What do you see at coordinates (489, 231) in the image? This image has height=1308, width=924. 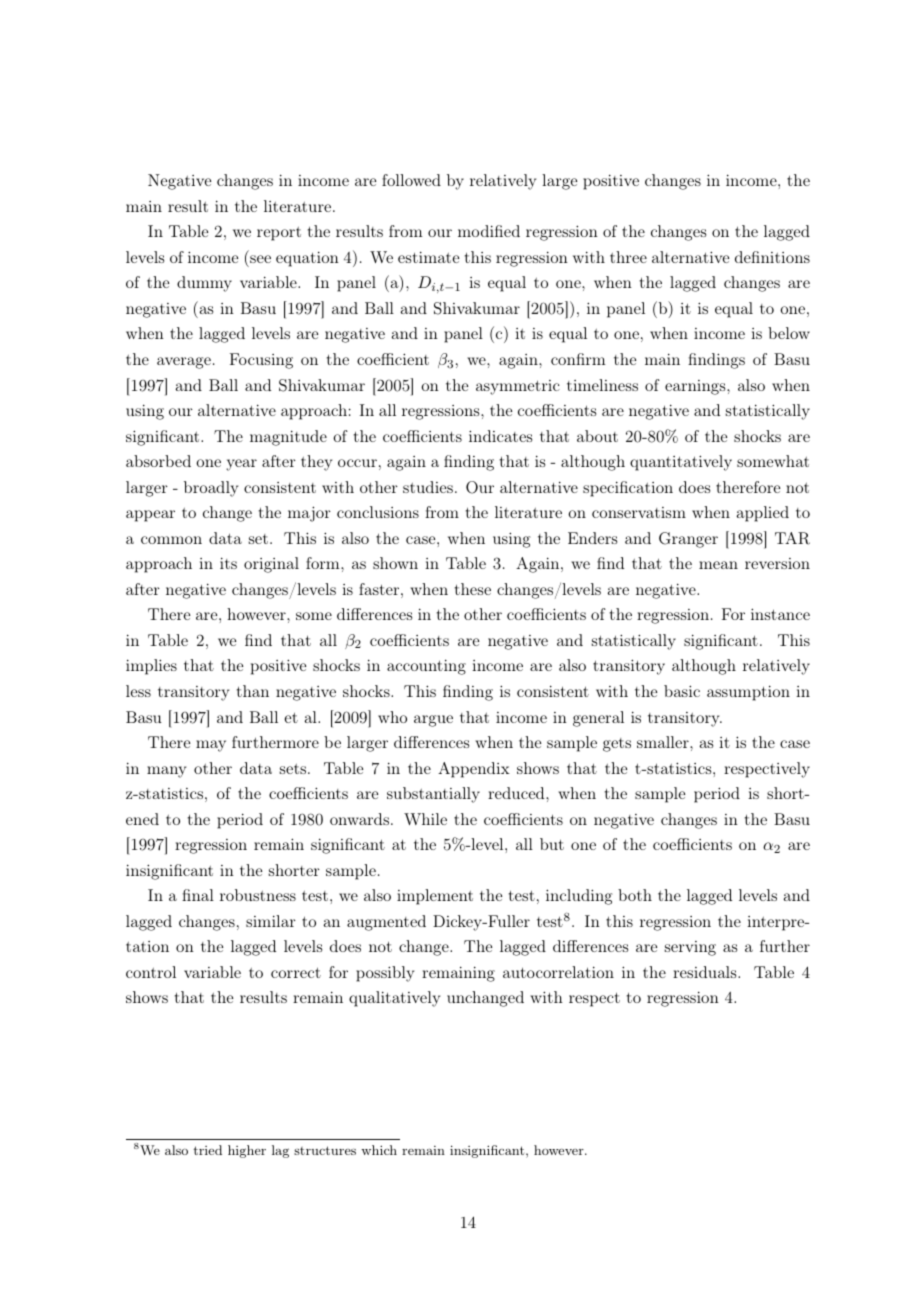 I see `modified` at bounding box center [489, 231].
